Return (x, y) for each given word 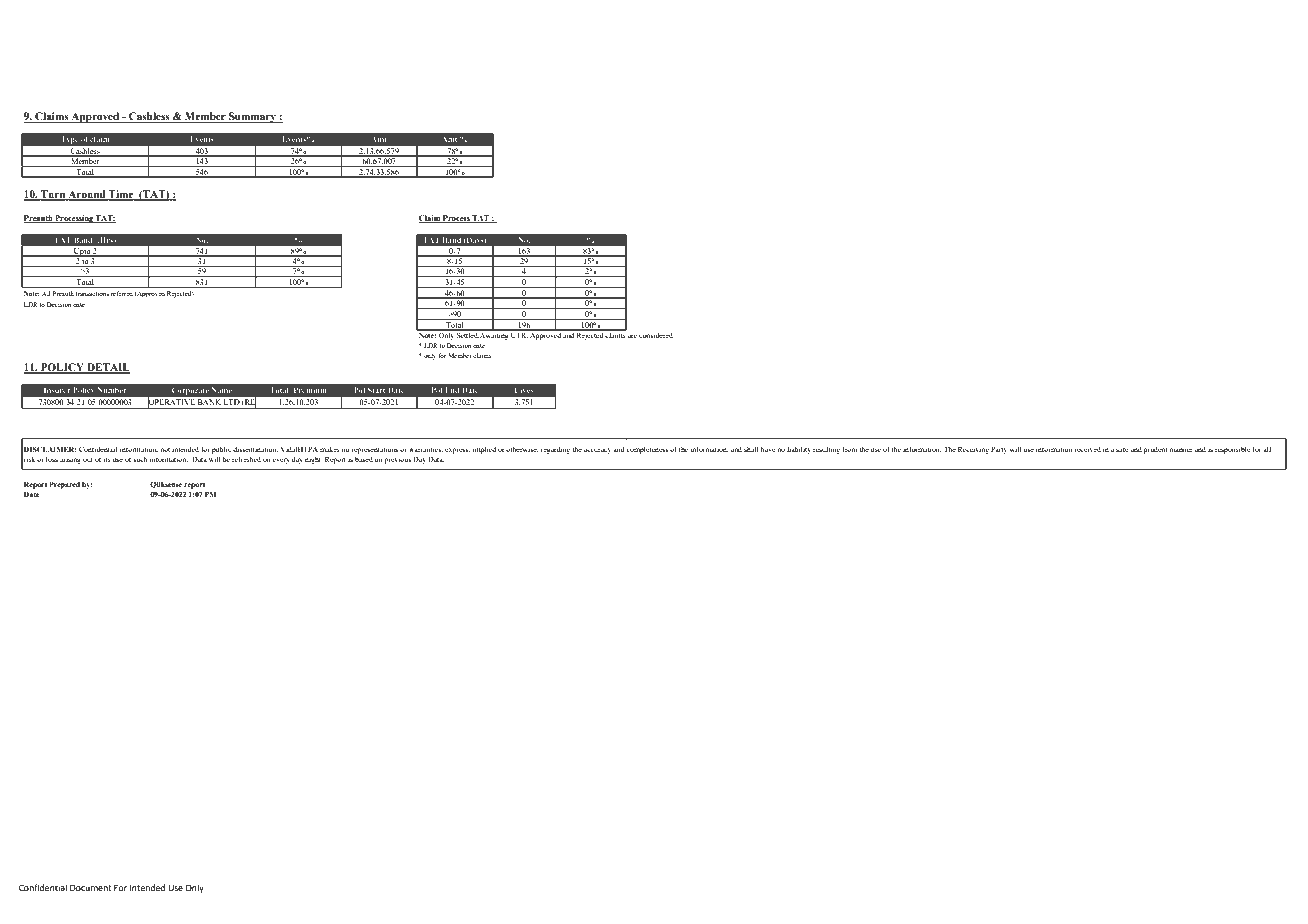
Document (91, 887)
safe (1122, 449)
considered (656, 335)
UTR (519, 334)
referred (122, 293)
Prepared (64, 485)
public (221, 450)
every (281, 461)
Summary (252, 117)
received (1087, 449)
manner (1181, 450)
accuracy (597, 451)
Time (121, 195)
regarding (555, 450)
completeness (647, 450)
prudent (1155, 450)
